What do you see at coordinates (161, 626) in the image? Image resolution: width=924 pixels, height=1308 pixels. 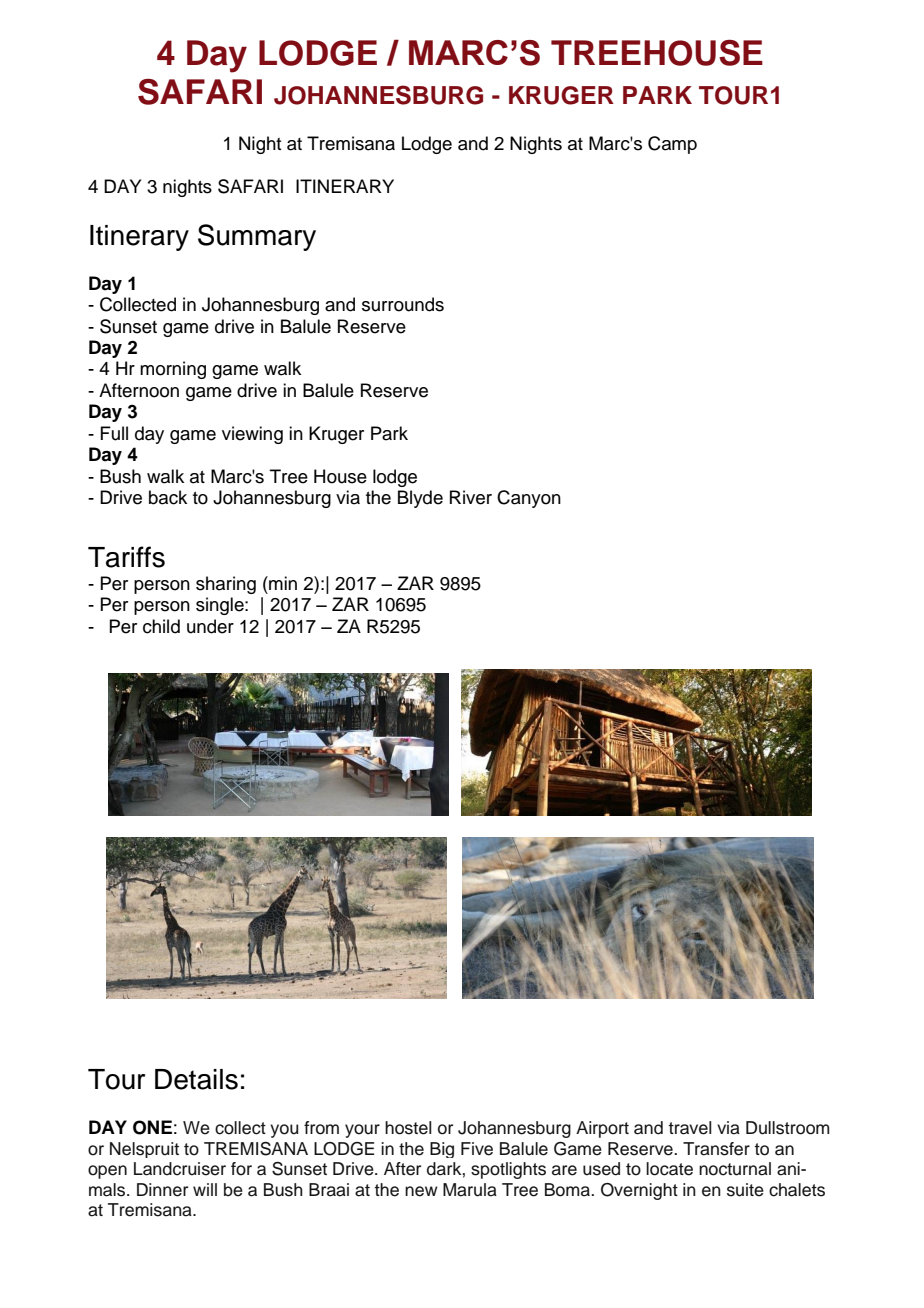 I see `child` at bounding box center [161, 626].
